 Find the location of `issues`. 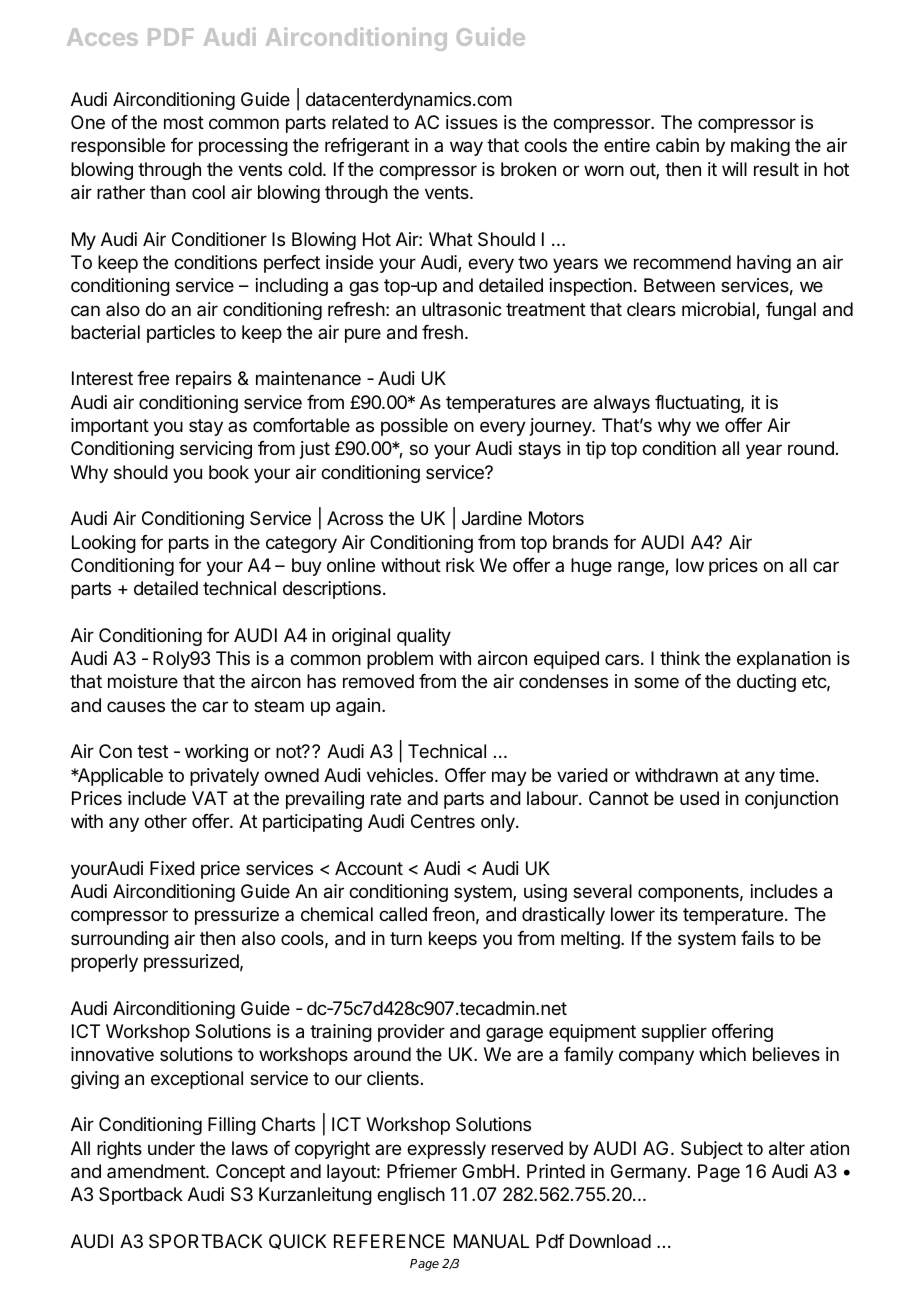

issues is located at coordinates (472, 122).
